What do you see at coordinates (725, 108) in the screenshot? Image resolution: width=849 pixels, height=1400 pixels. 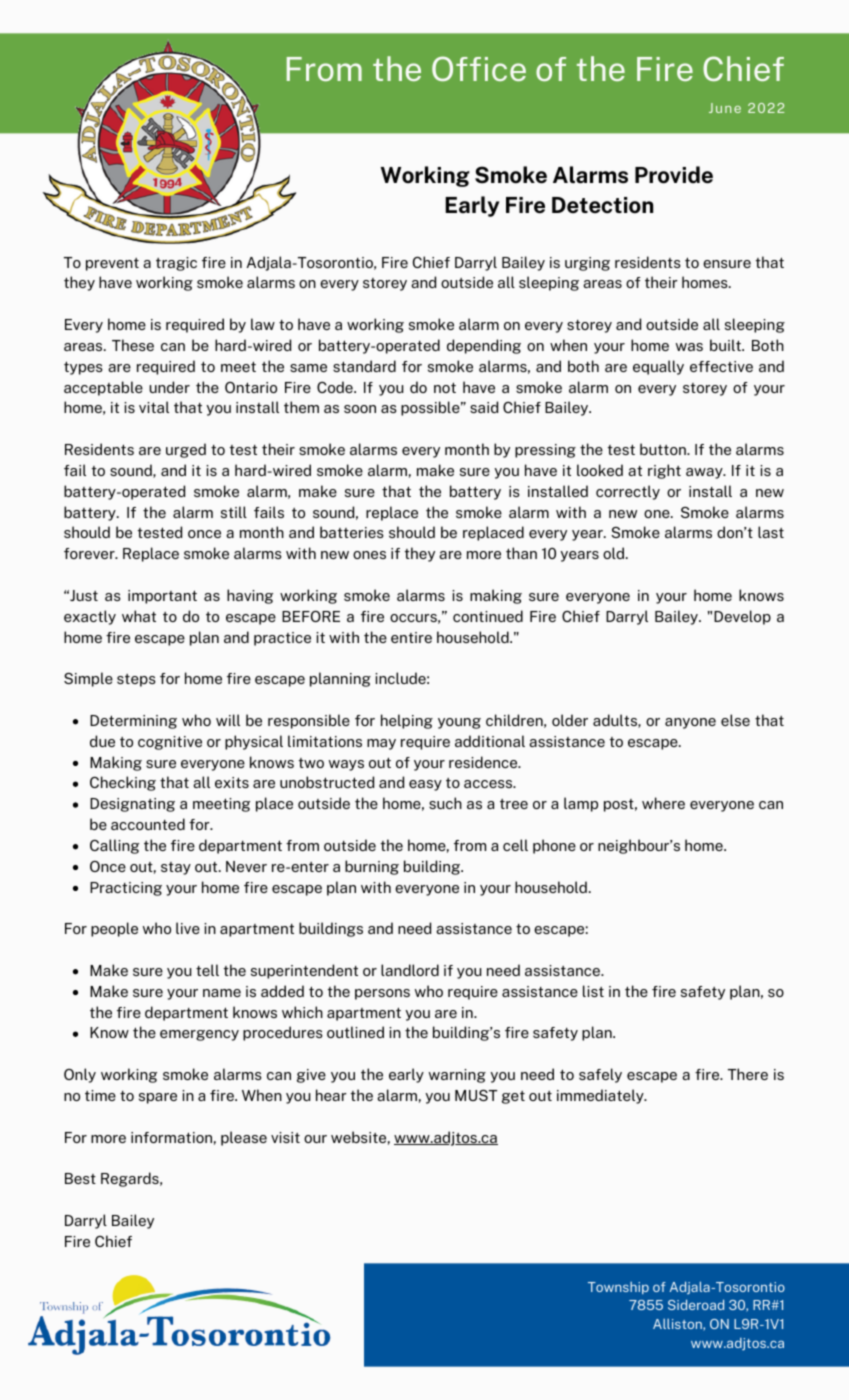 I see `June` at bounding box center [725, 108].
